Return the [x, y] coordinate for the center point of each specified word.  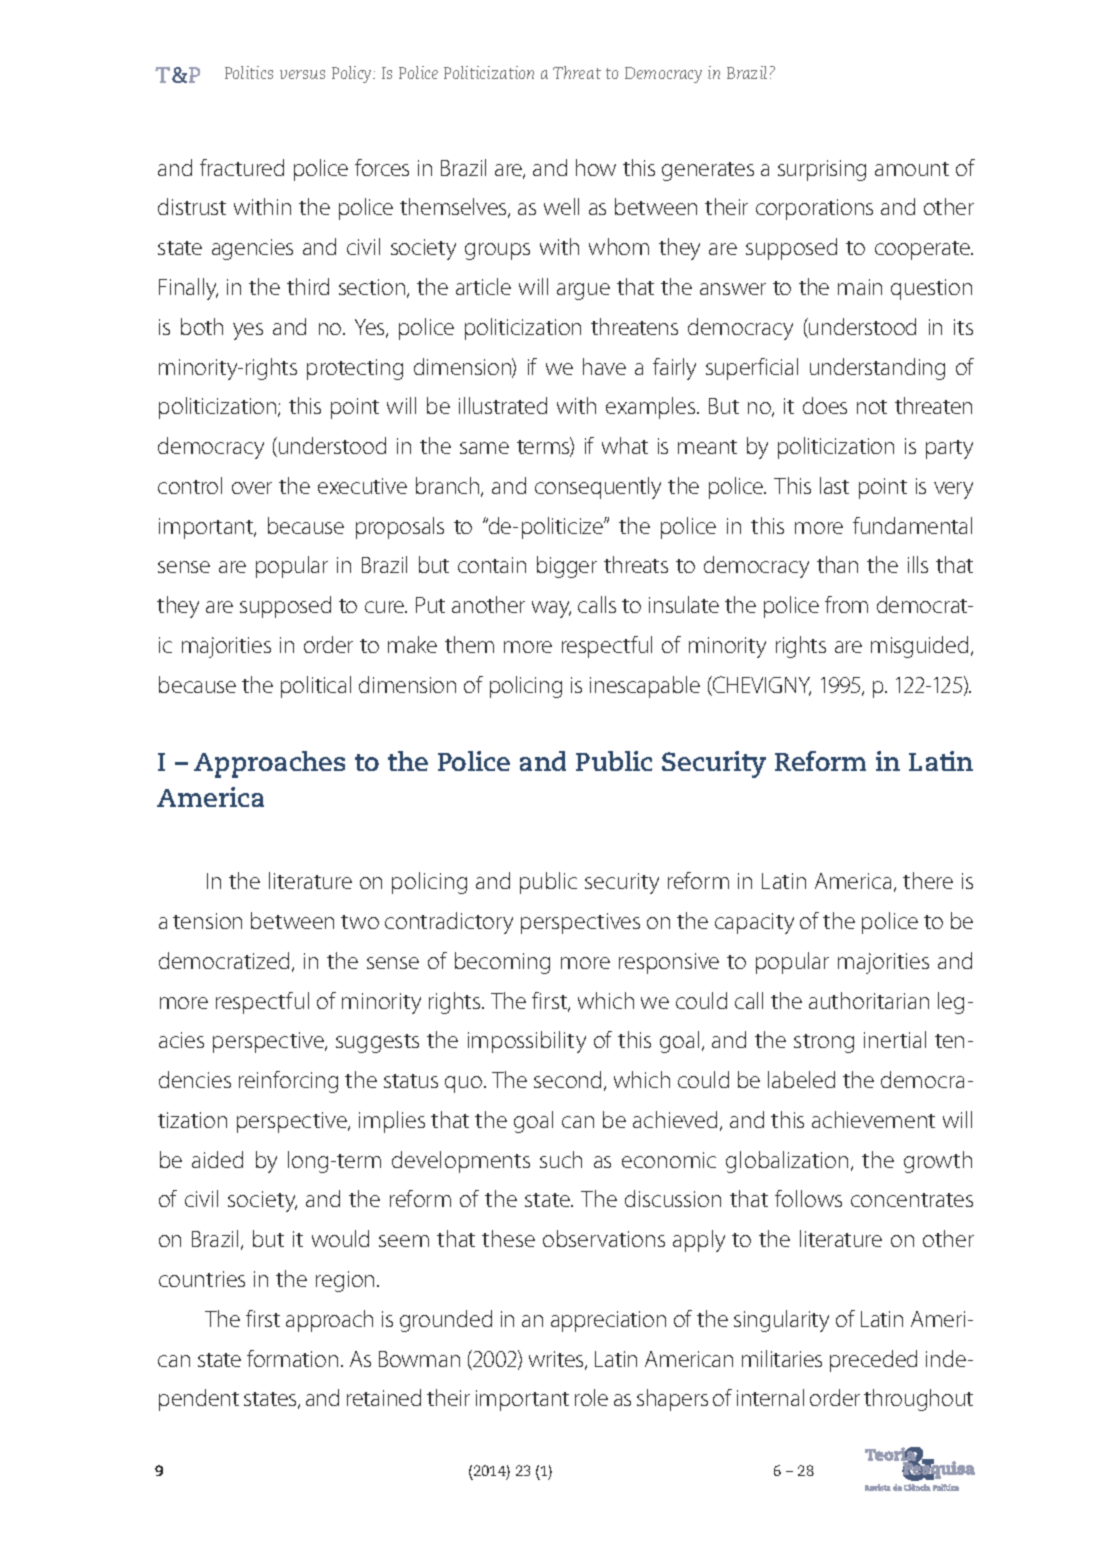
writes [557, 1360]
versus [302, 74]
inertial [895, 1039]
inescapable [645, 687]
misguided [919, 647]
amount [912, 169]
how [596, 167]
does [825, 405]
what [625, 445]
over [252, 488]
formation [292, 1358]
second [569, 1081]
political [316, 687]
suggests [377, 1043]
